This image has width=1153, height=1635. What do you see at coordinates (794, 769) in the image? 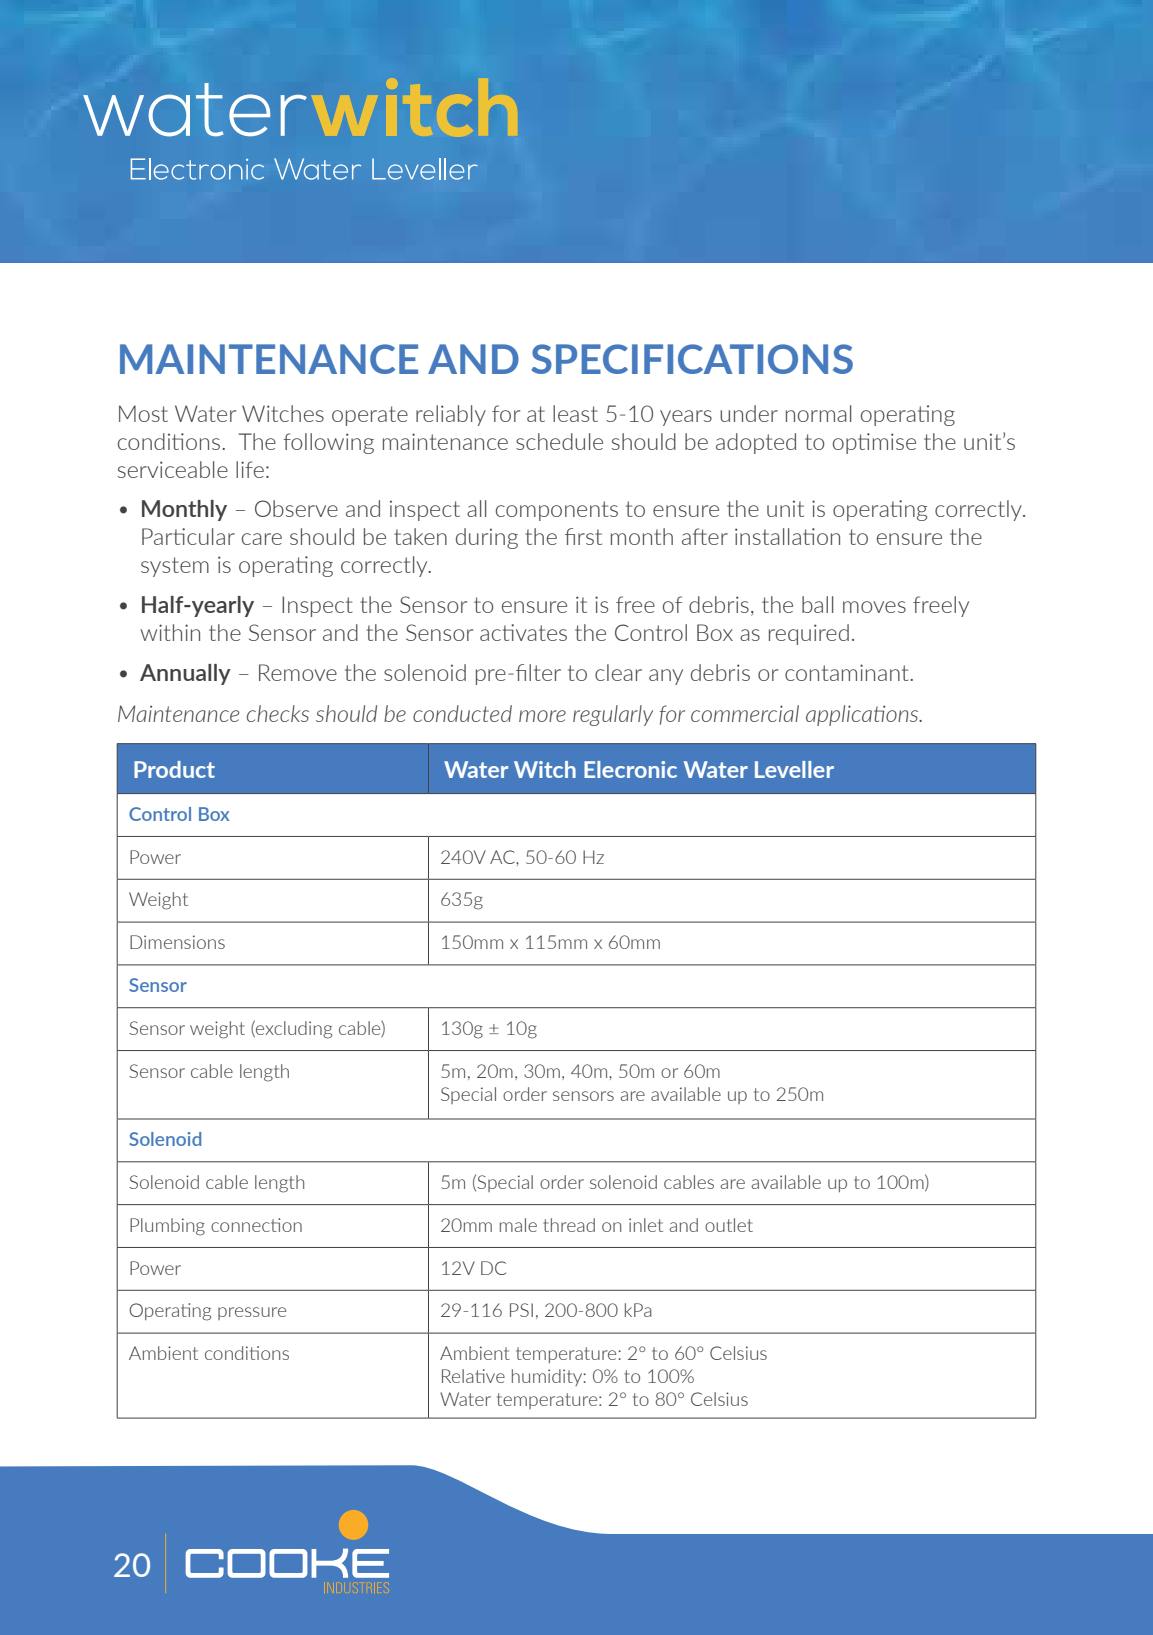
I see `Leveller` at bounding box center [794, 769].
